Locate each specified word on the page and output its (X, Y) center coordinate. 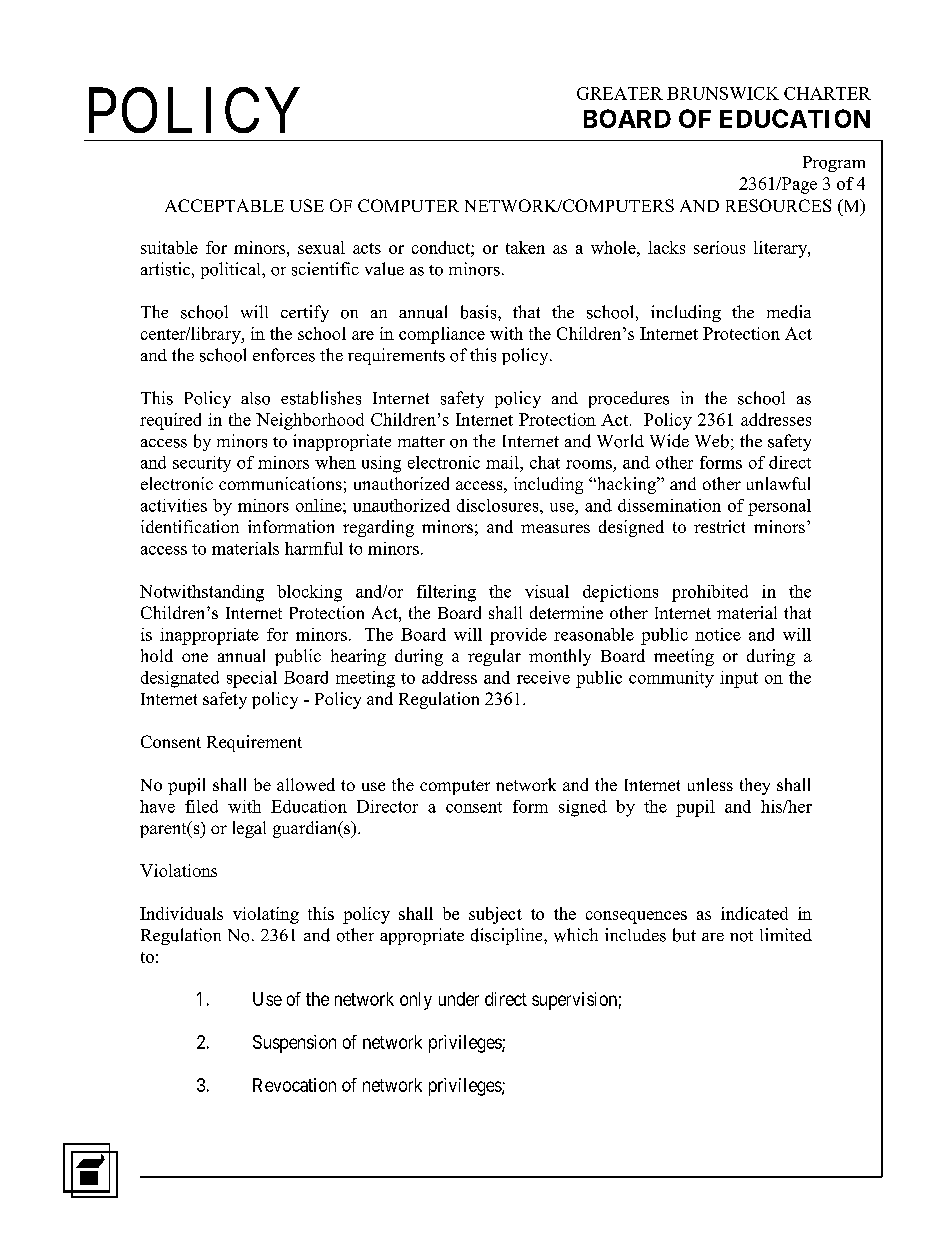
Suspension (294, 1044)
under (459, 999)
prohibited (710, 593)
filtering (446, 593)
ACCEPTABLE (224, 205)
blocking (309, 593)
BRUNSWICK (723, 93)
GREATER (620, 93)
